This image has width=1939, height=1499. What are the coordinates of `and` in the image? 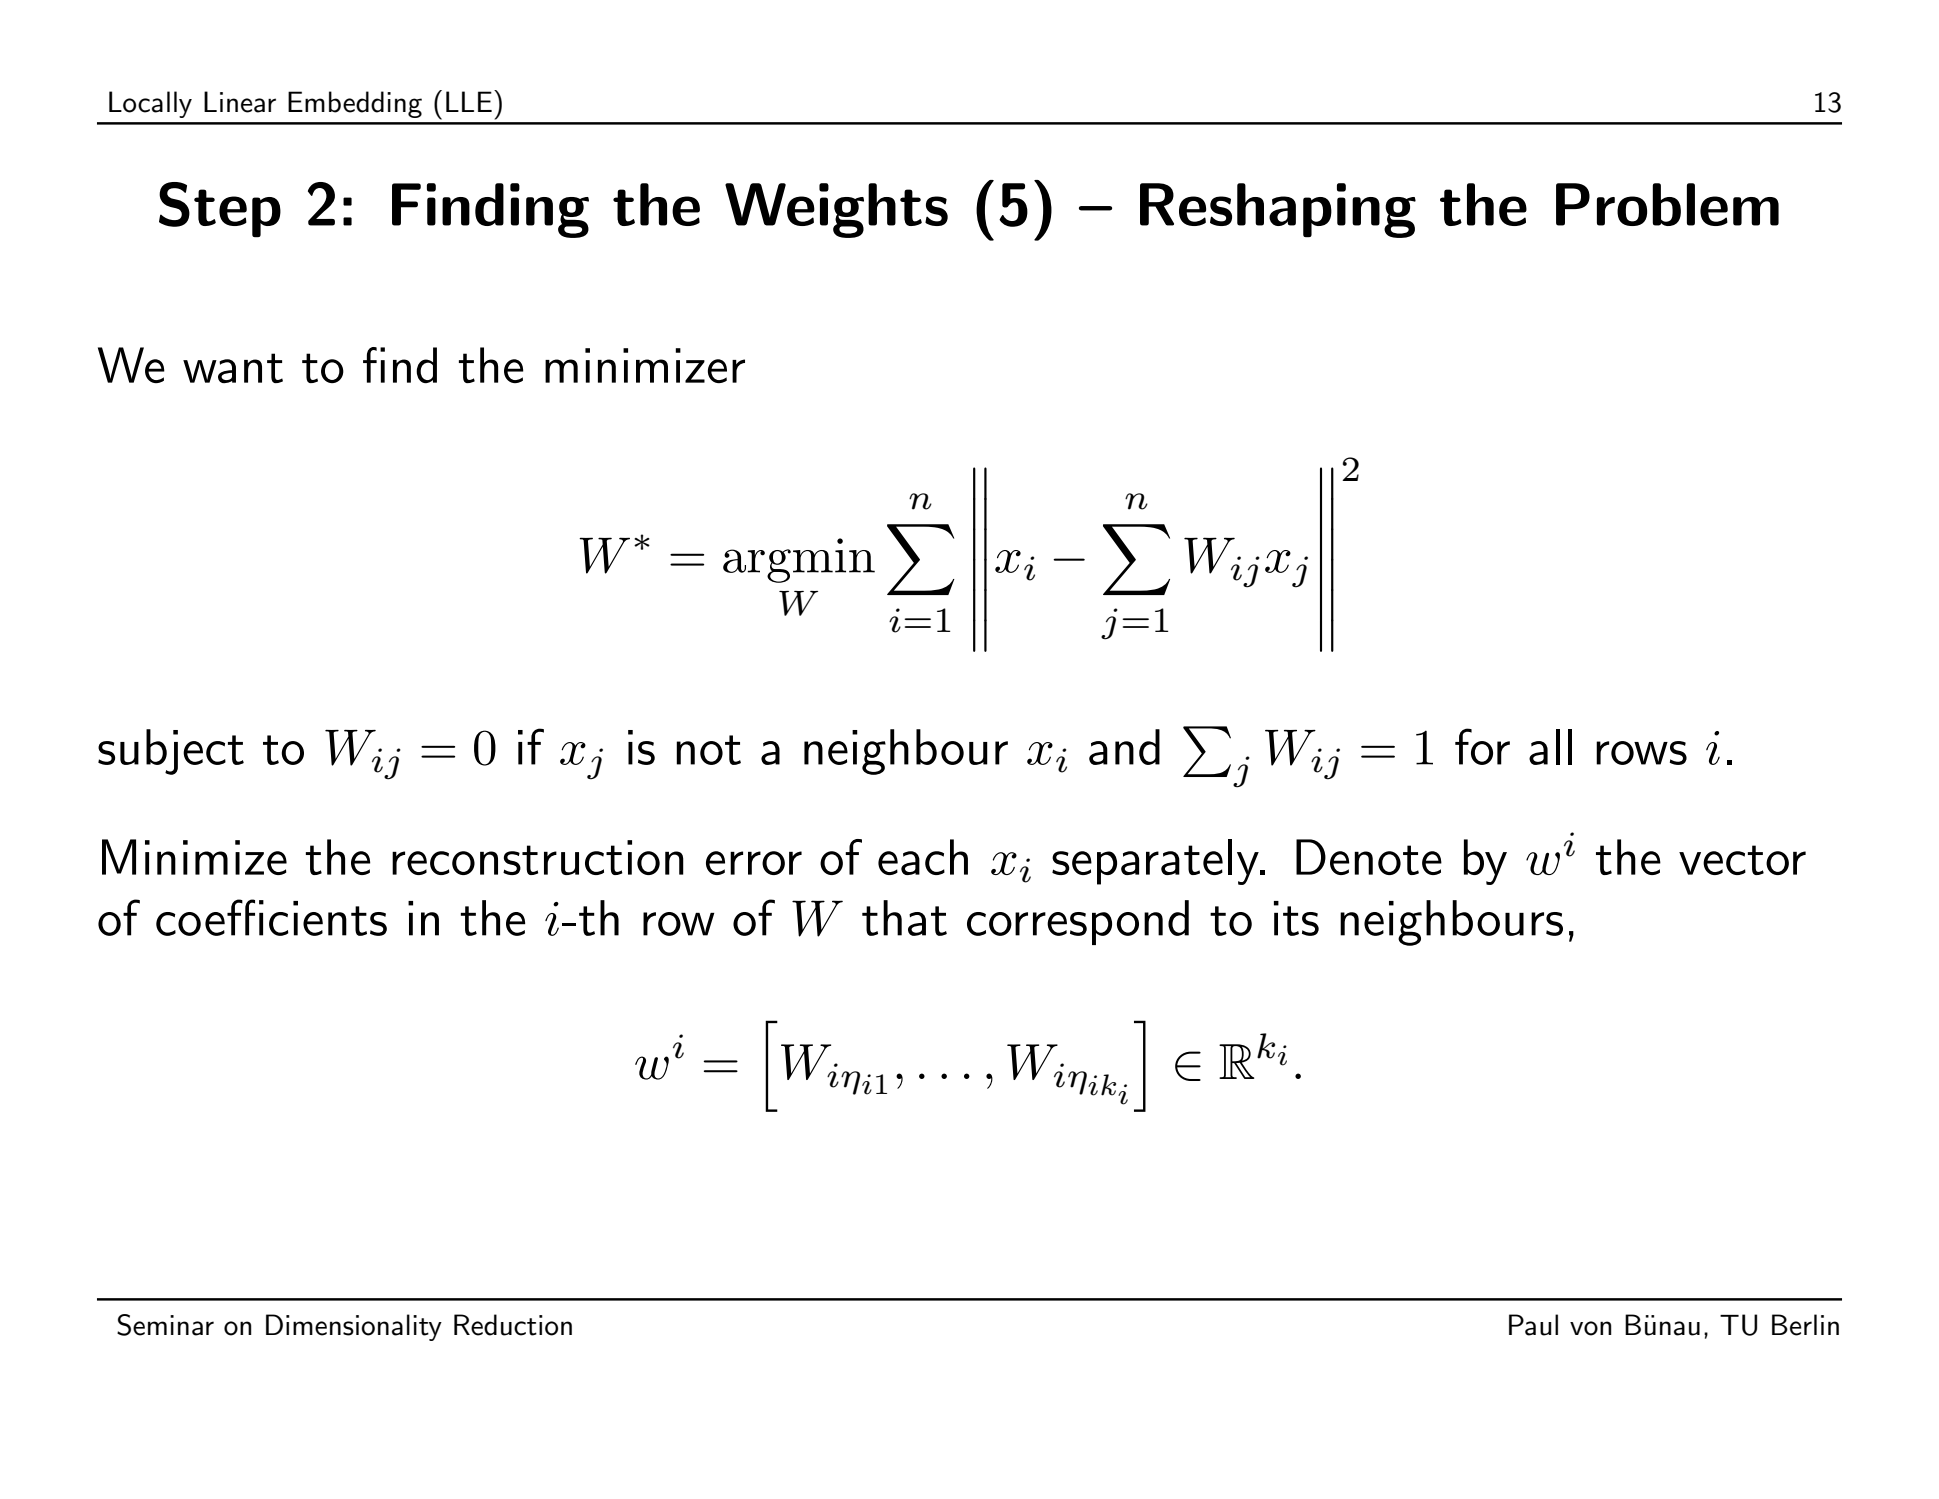 It's located at (1124, 747).
